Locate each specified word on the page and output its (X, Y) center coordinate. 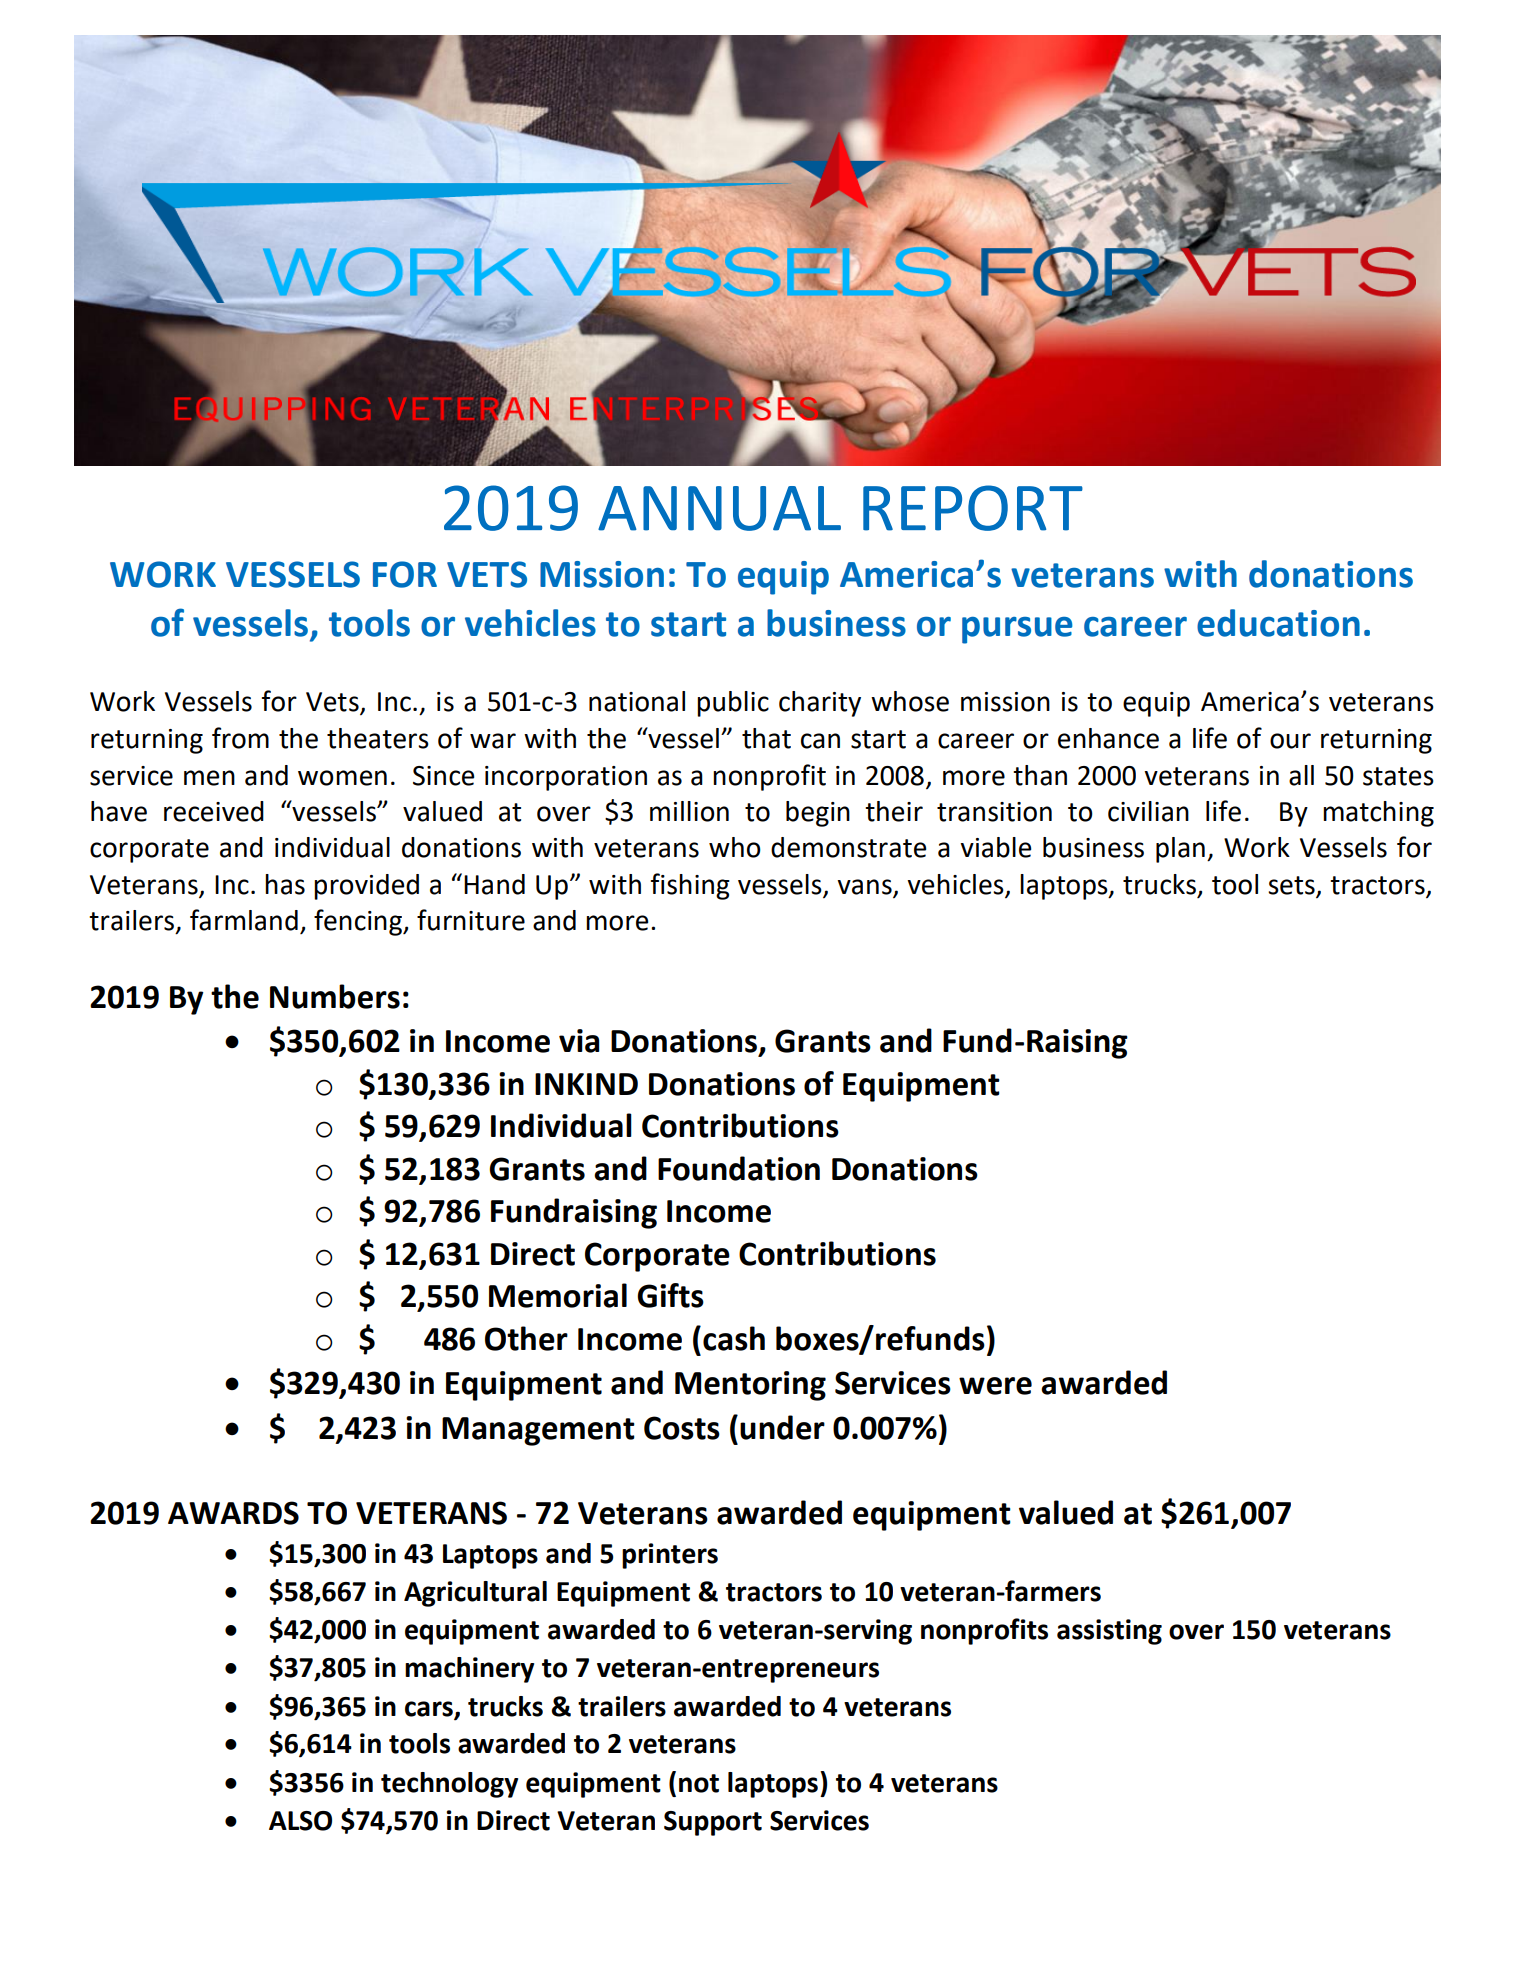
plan (1180, 850)
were (995, 1386)
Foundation (739, 1168)
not (699, 1783)
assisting (1109, 1632)
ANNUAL (719, 508)
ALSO (300, 1821)
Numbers (335, 996)
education (1278, 623)
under (782, 1427)
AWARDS (233, 1513)
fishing (690, 886)
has (285, 884)
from (240, 738)
